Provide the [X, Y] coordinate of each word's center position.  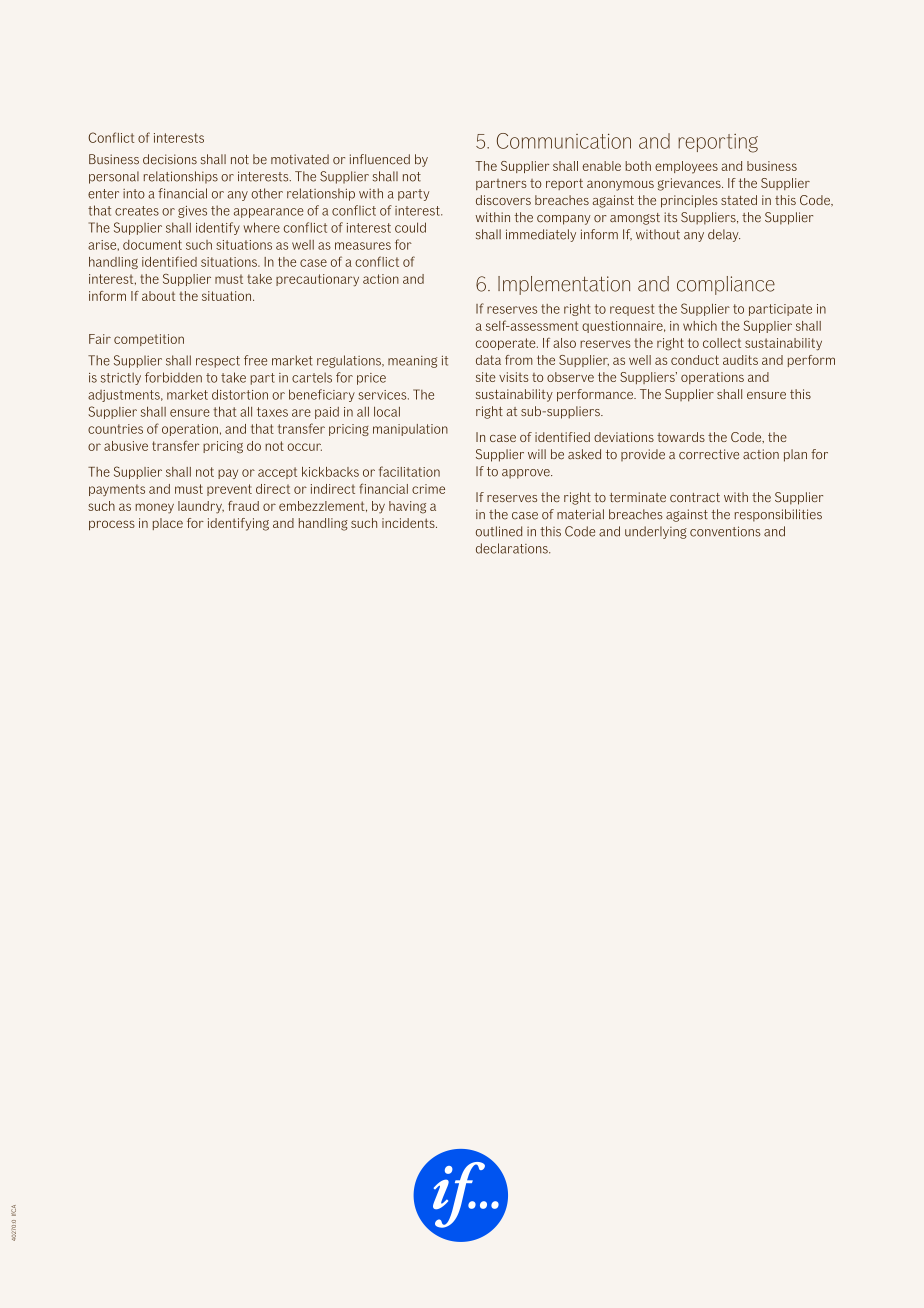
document [152, 245]
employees [686, 167]
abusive [126, 446]
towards [681, 437]
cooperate [507, 344]
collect [722, 343]
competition [149, 340]
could [410, 227]
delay [724, 235]
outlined [499, 531]
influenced [380, 159]
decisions [170, 159]
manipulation [410, 430]
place [168, 524]
